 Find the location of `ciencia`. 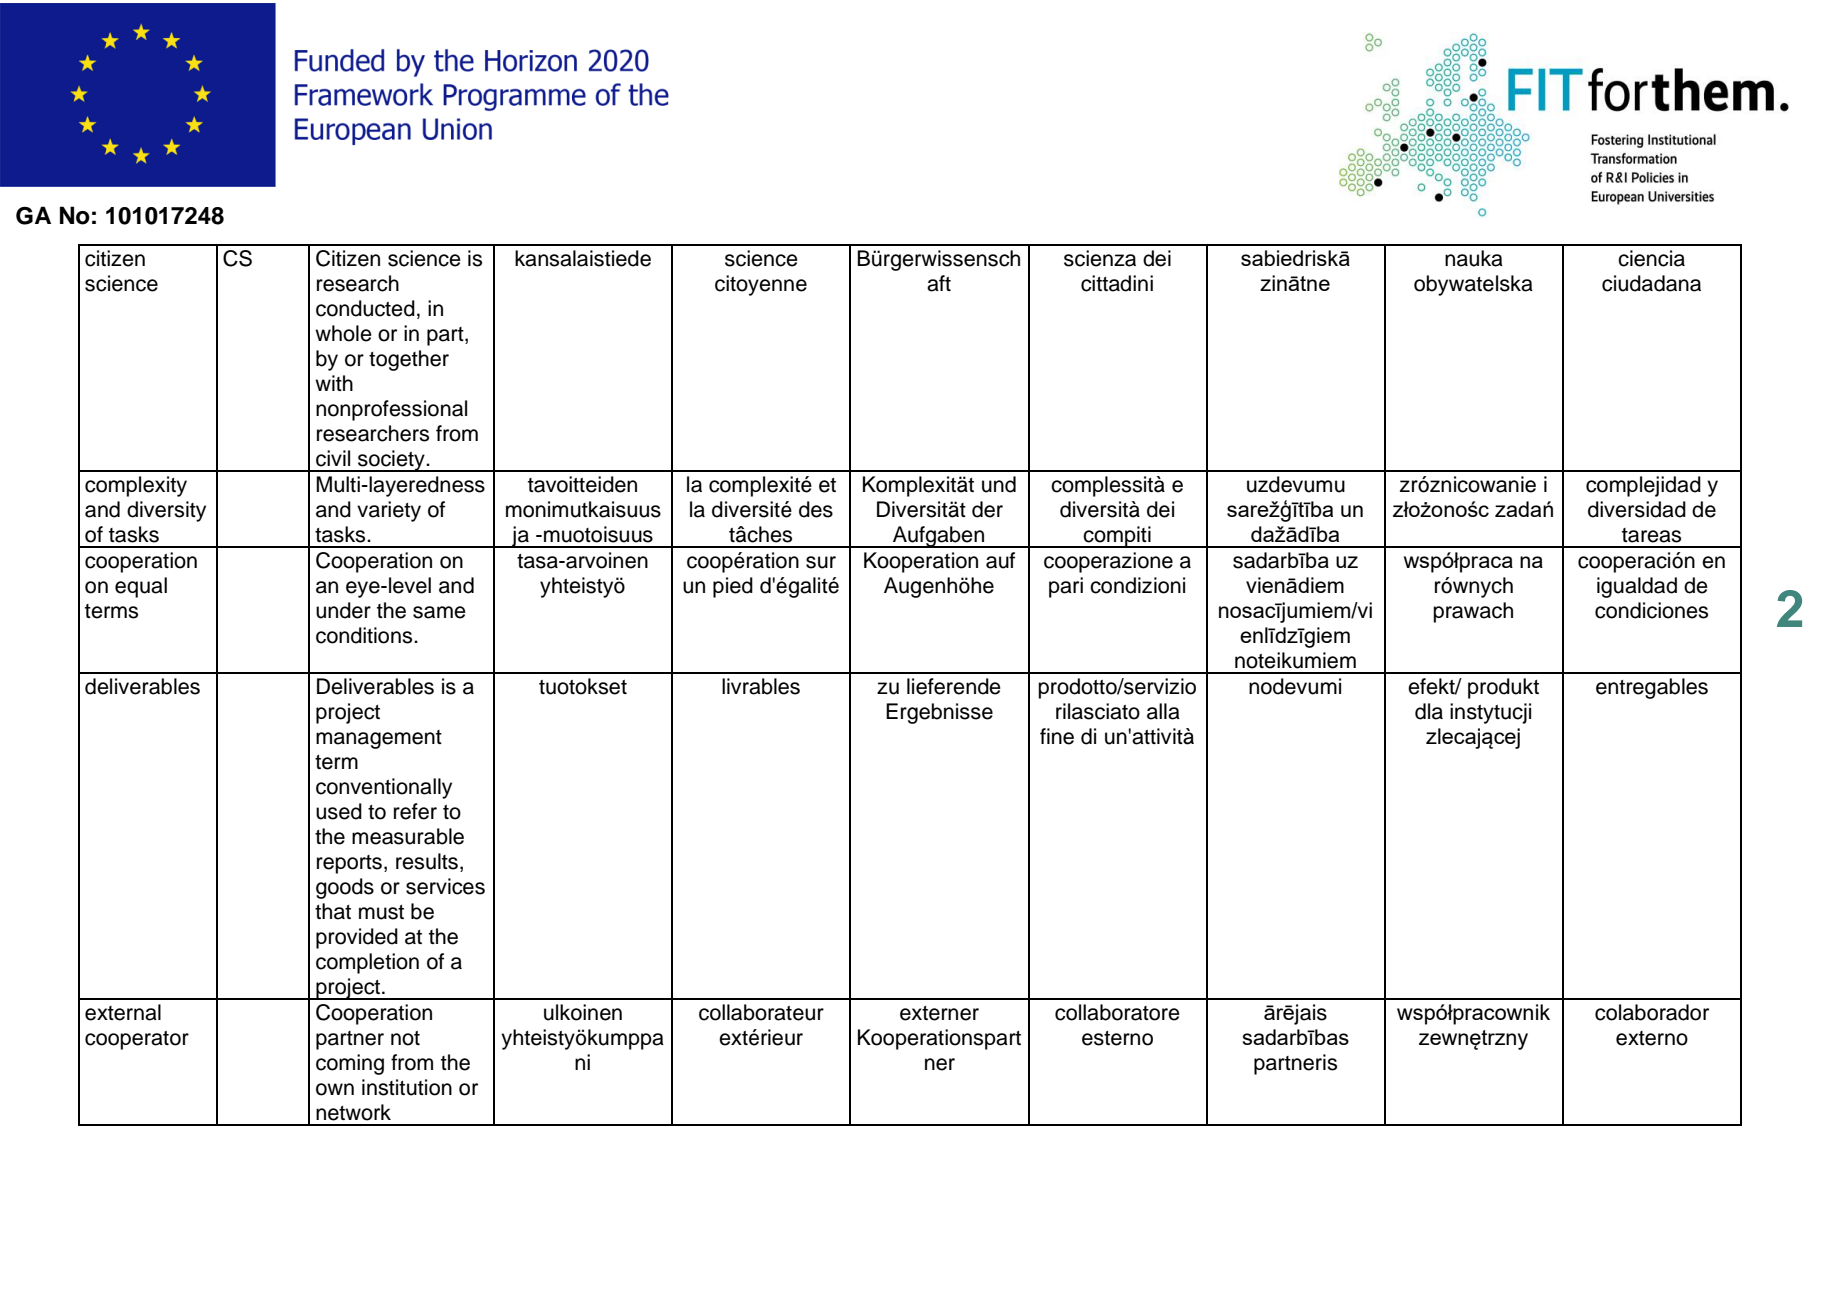

ciencia is located at coordinates (1651, 258).
